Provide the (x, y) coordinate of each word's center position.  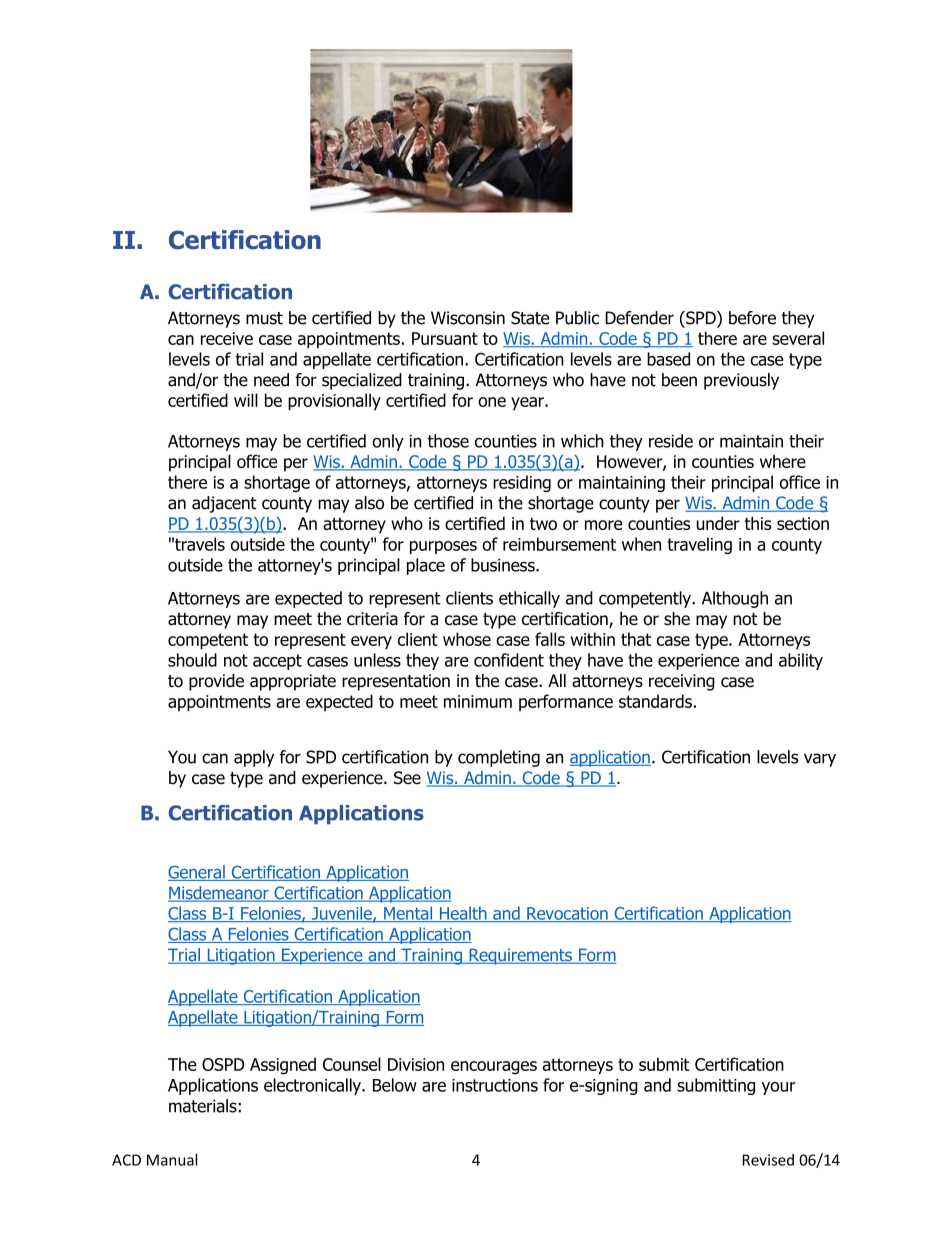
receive (227, 338)
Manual (172, 1160)
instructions (495, 1085)
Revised (768, 1160)
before (752, 318)
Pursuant (445, 338)
